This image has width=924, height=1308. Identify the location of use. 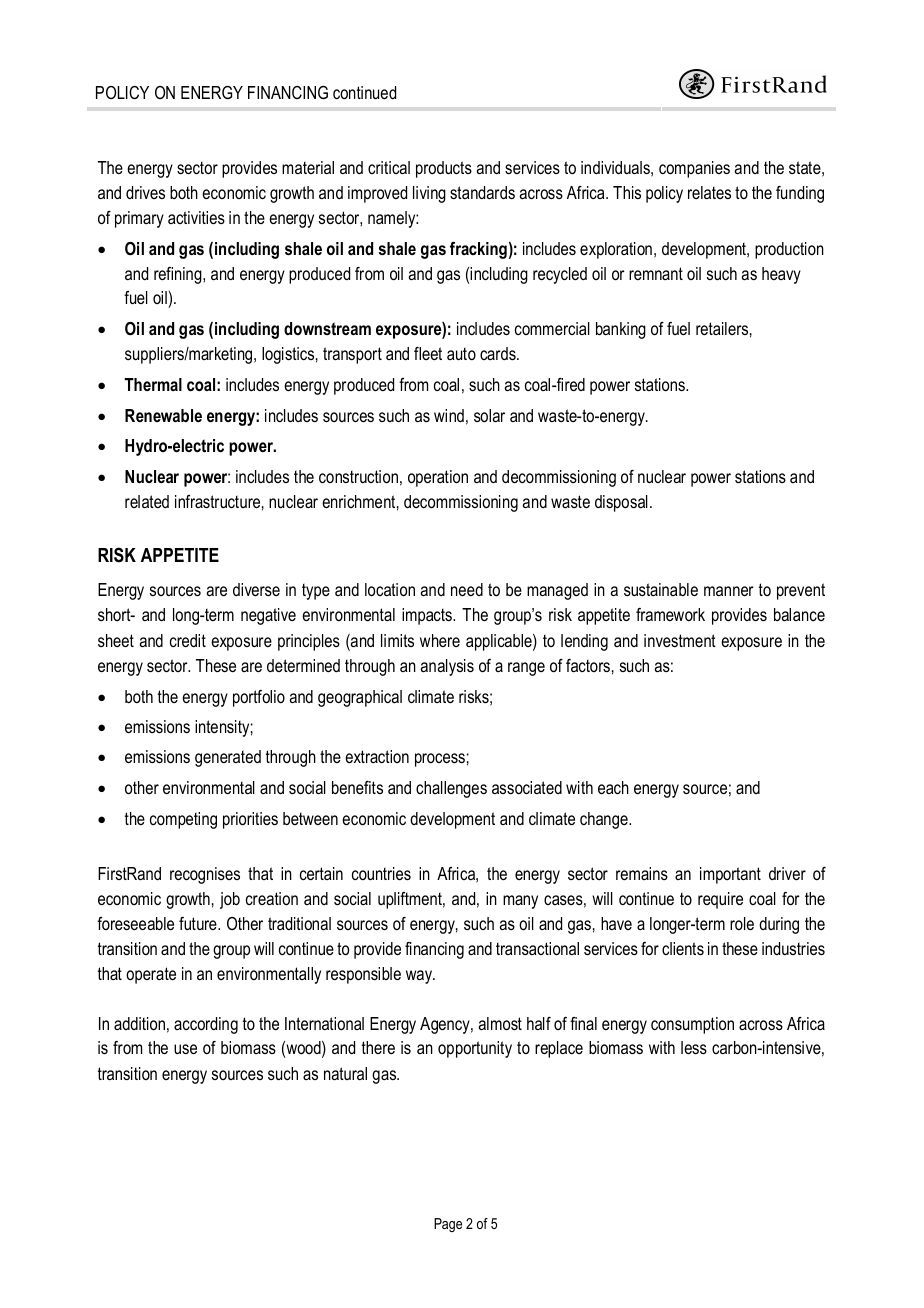
(185, 1049).
